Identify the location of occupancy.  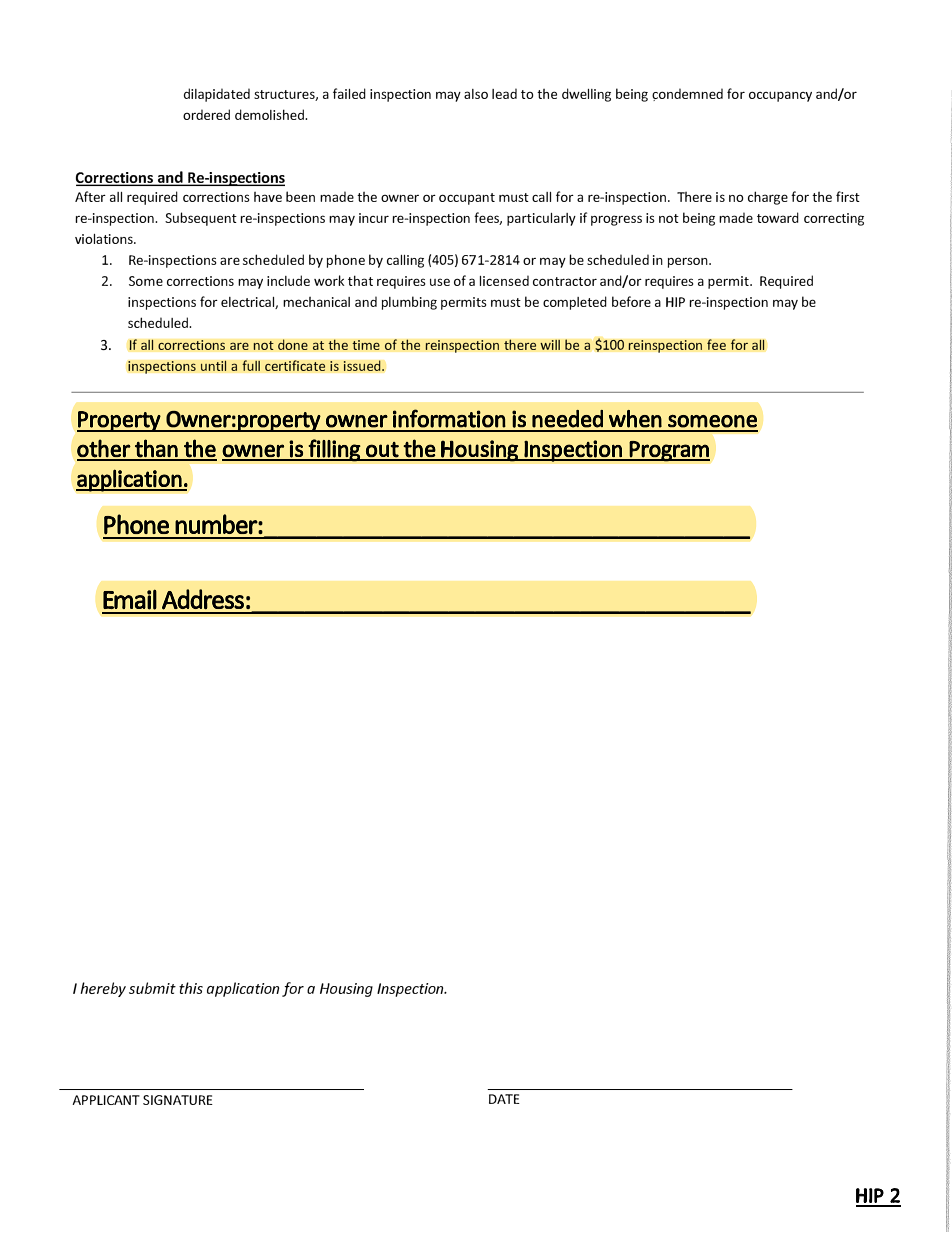
(780, 96).
